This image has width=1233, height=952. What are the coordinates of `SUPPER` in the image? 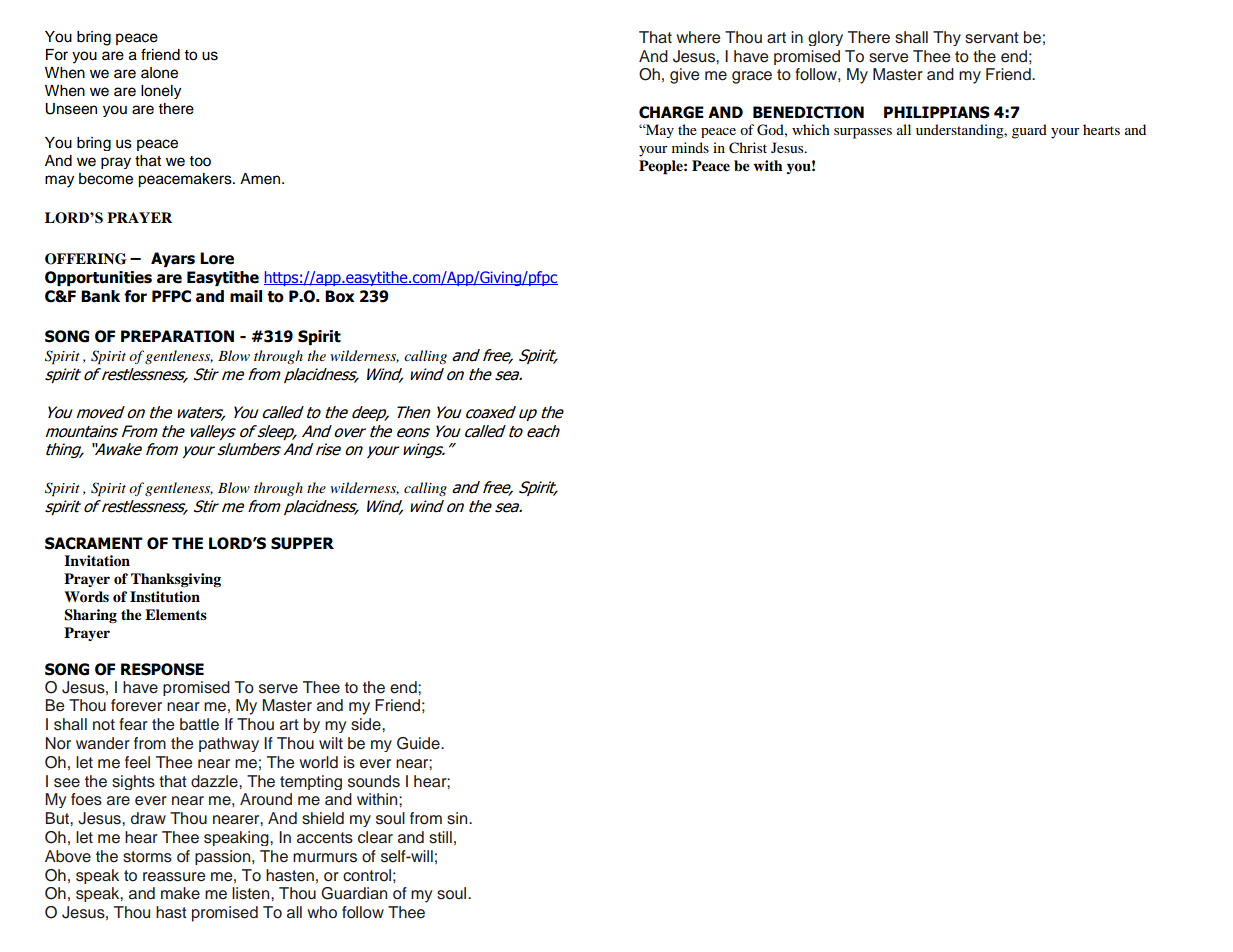 It's located at (302, 543).
